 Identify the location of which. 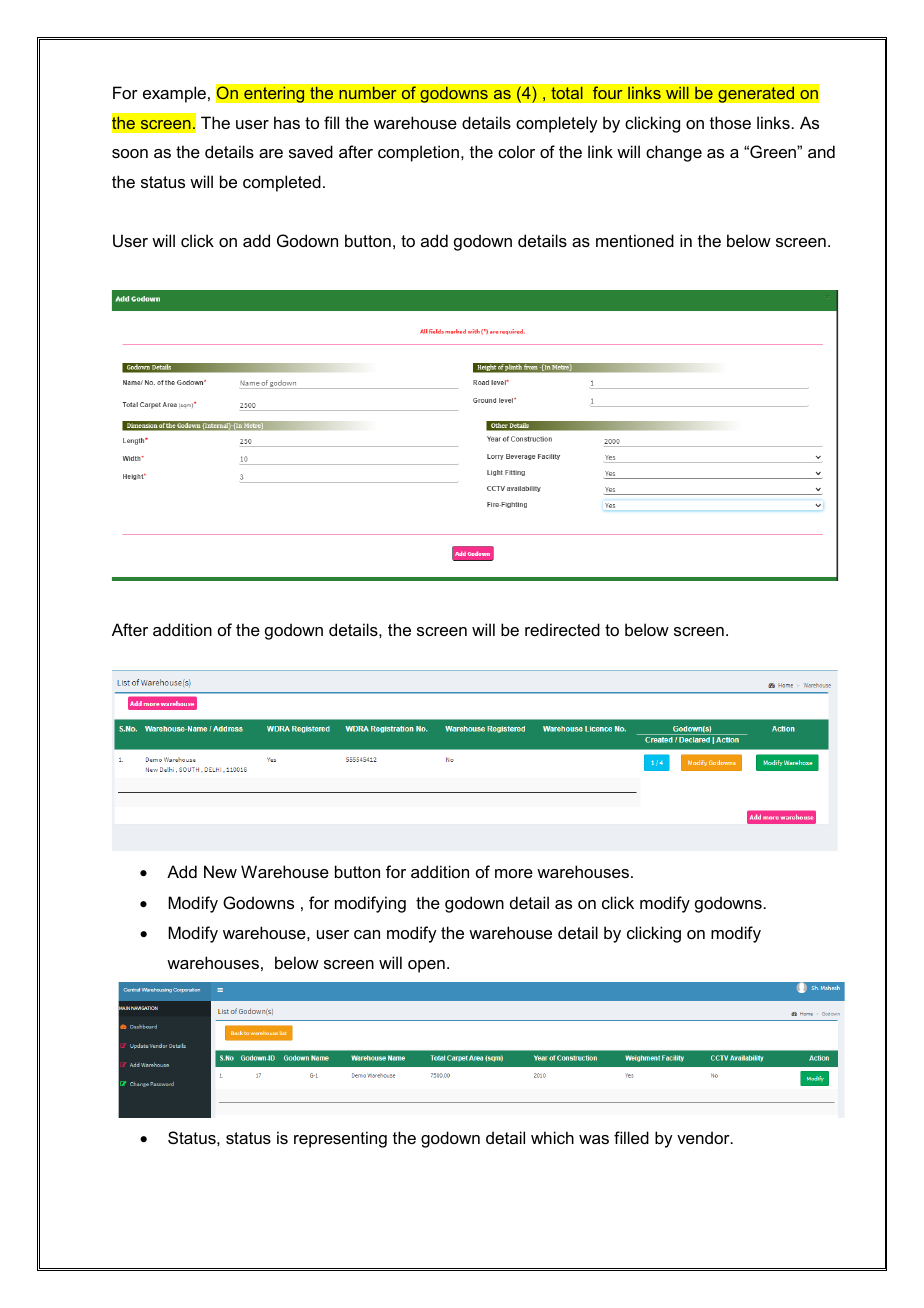
(552, 1137).
